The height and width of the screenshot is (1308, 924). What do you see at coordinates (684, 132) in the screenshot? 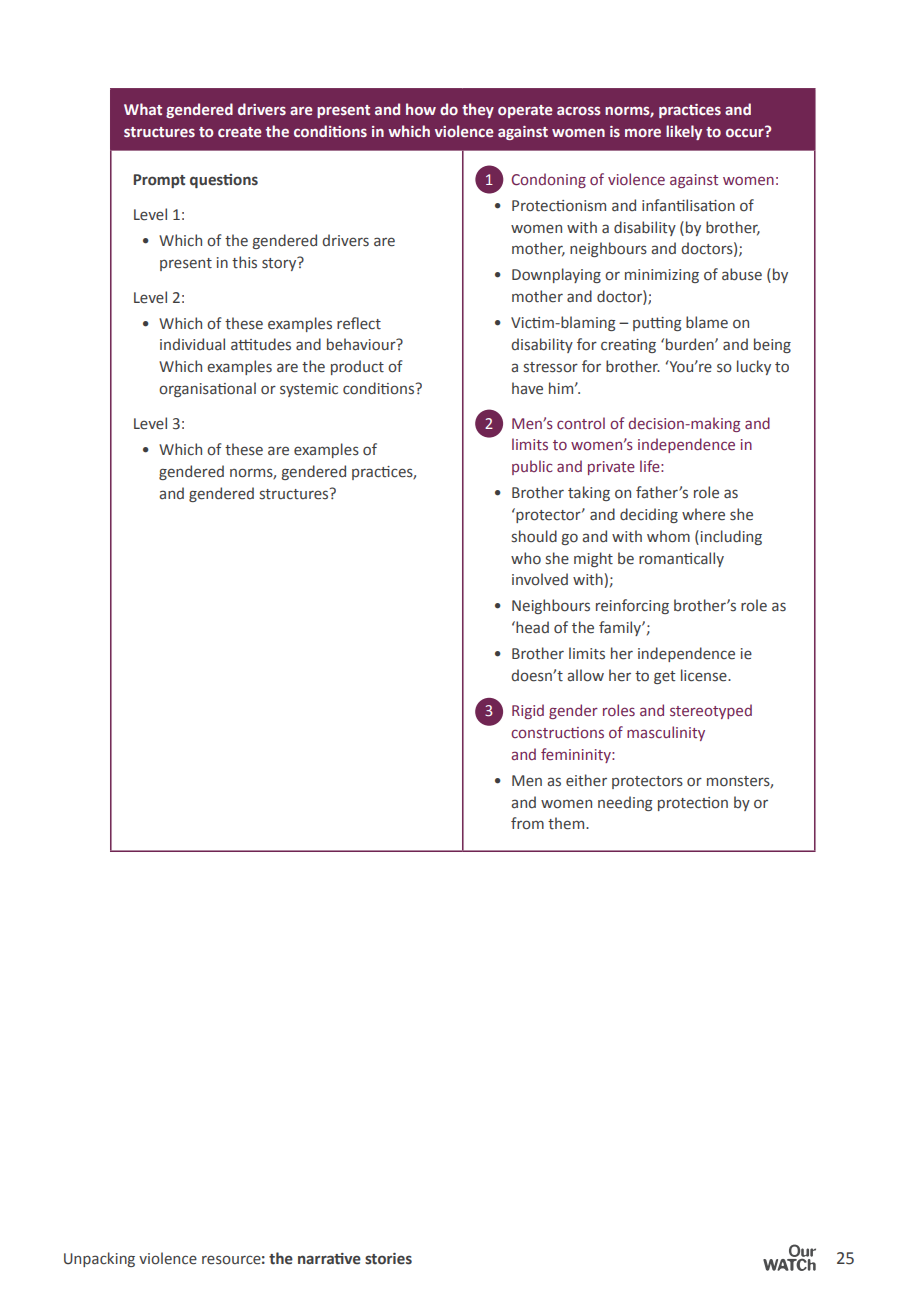
I see `likely` at bounding box center [684, 132].
